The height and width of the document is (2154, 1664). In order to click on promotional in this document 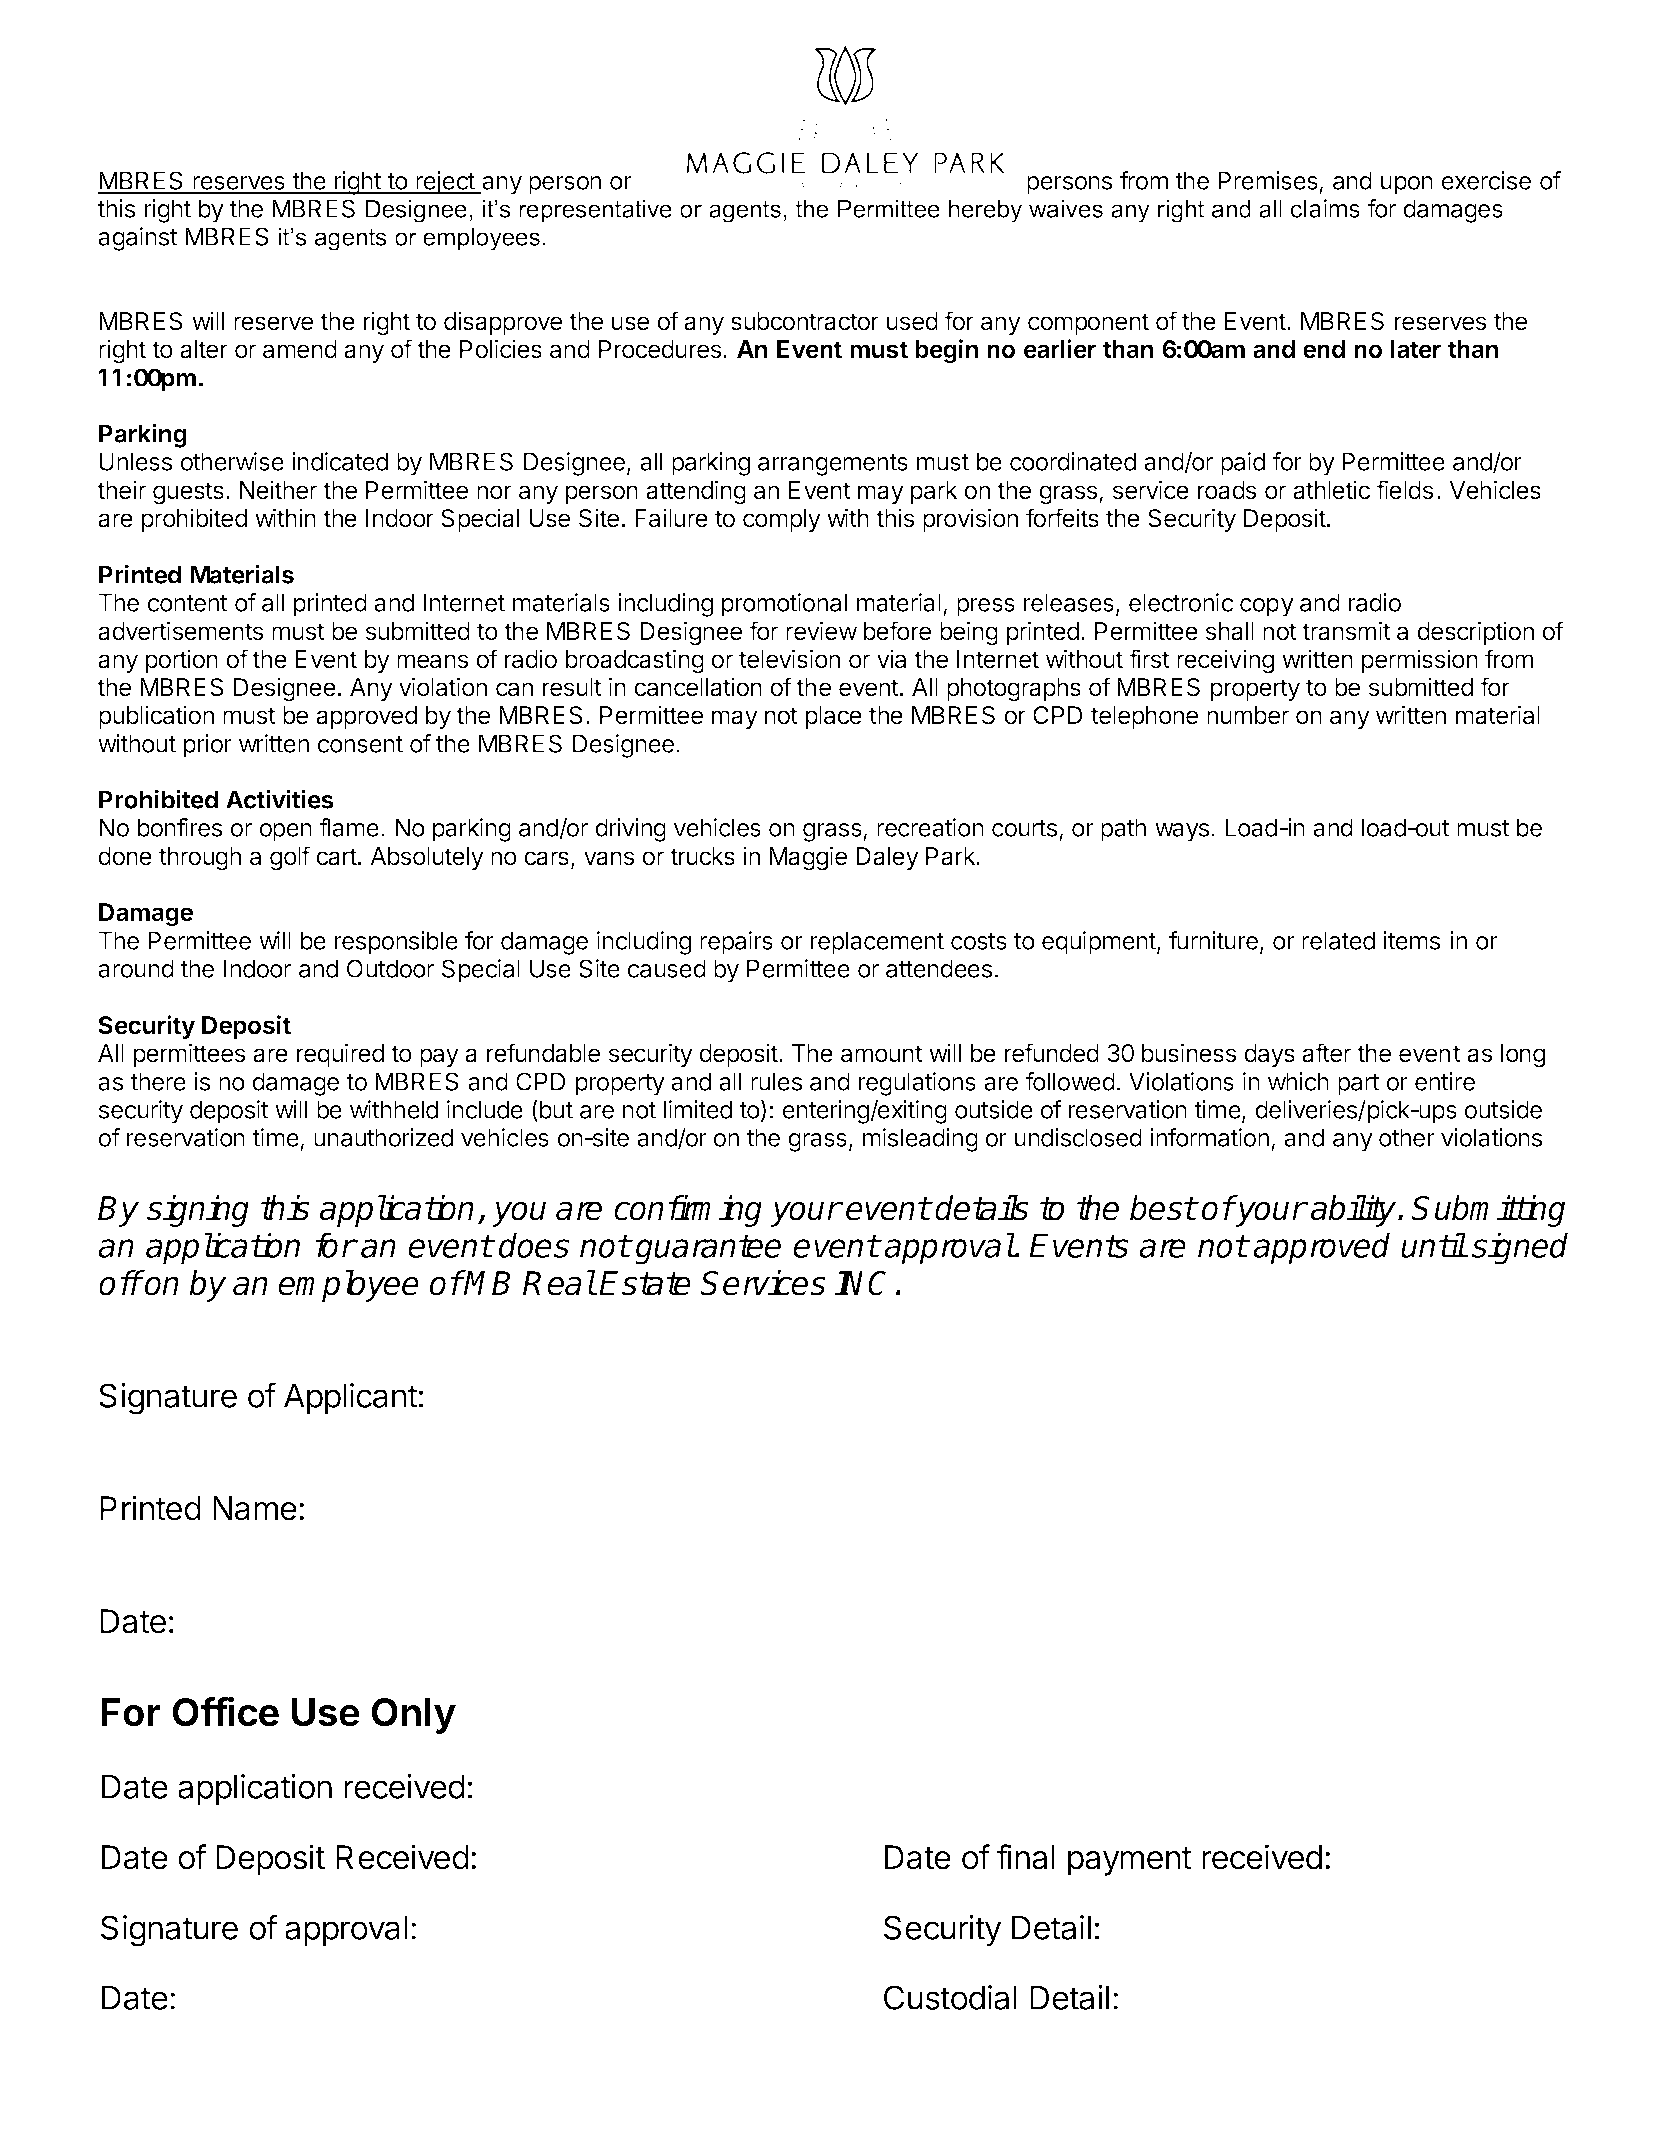, I will do `click(784, 605)`.
